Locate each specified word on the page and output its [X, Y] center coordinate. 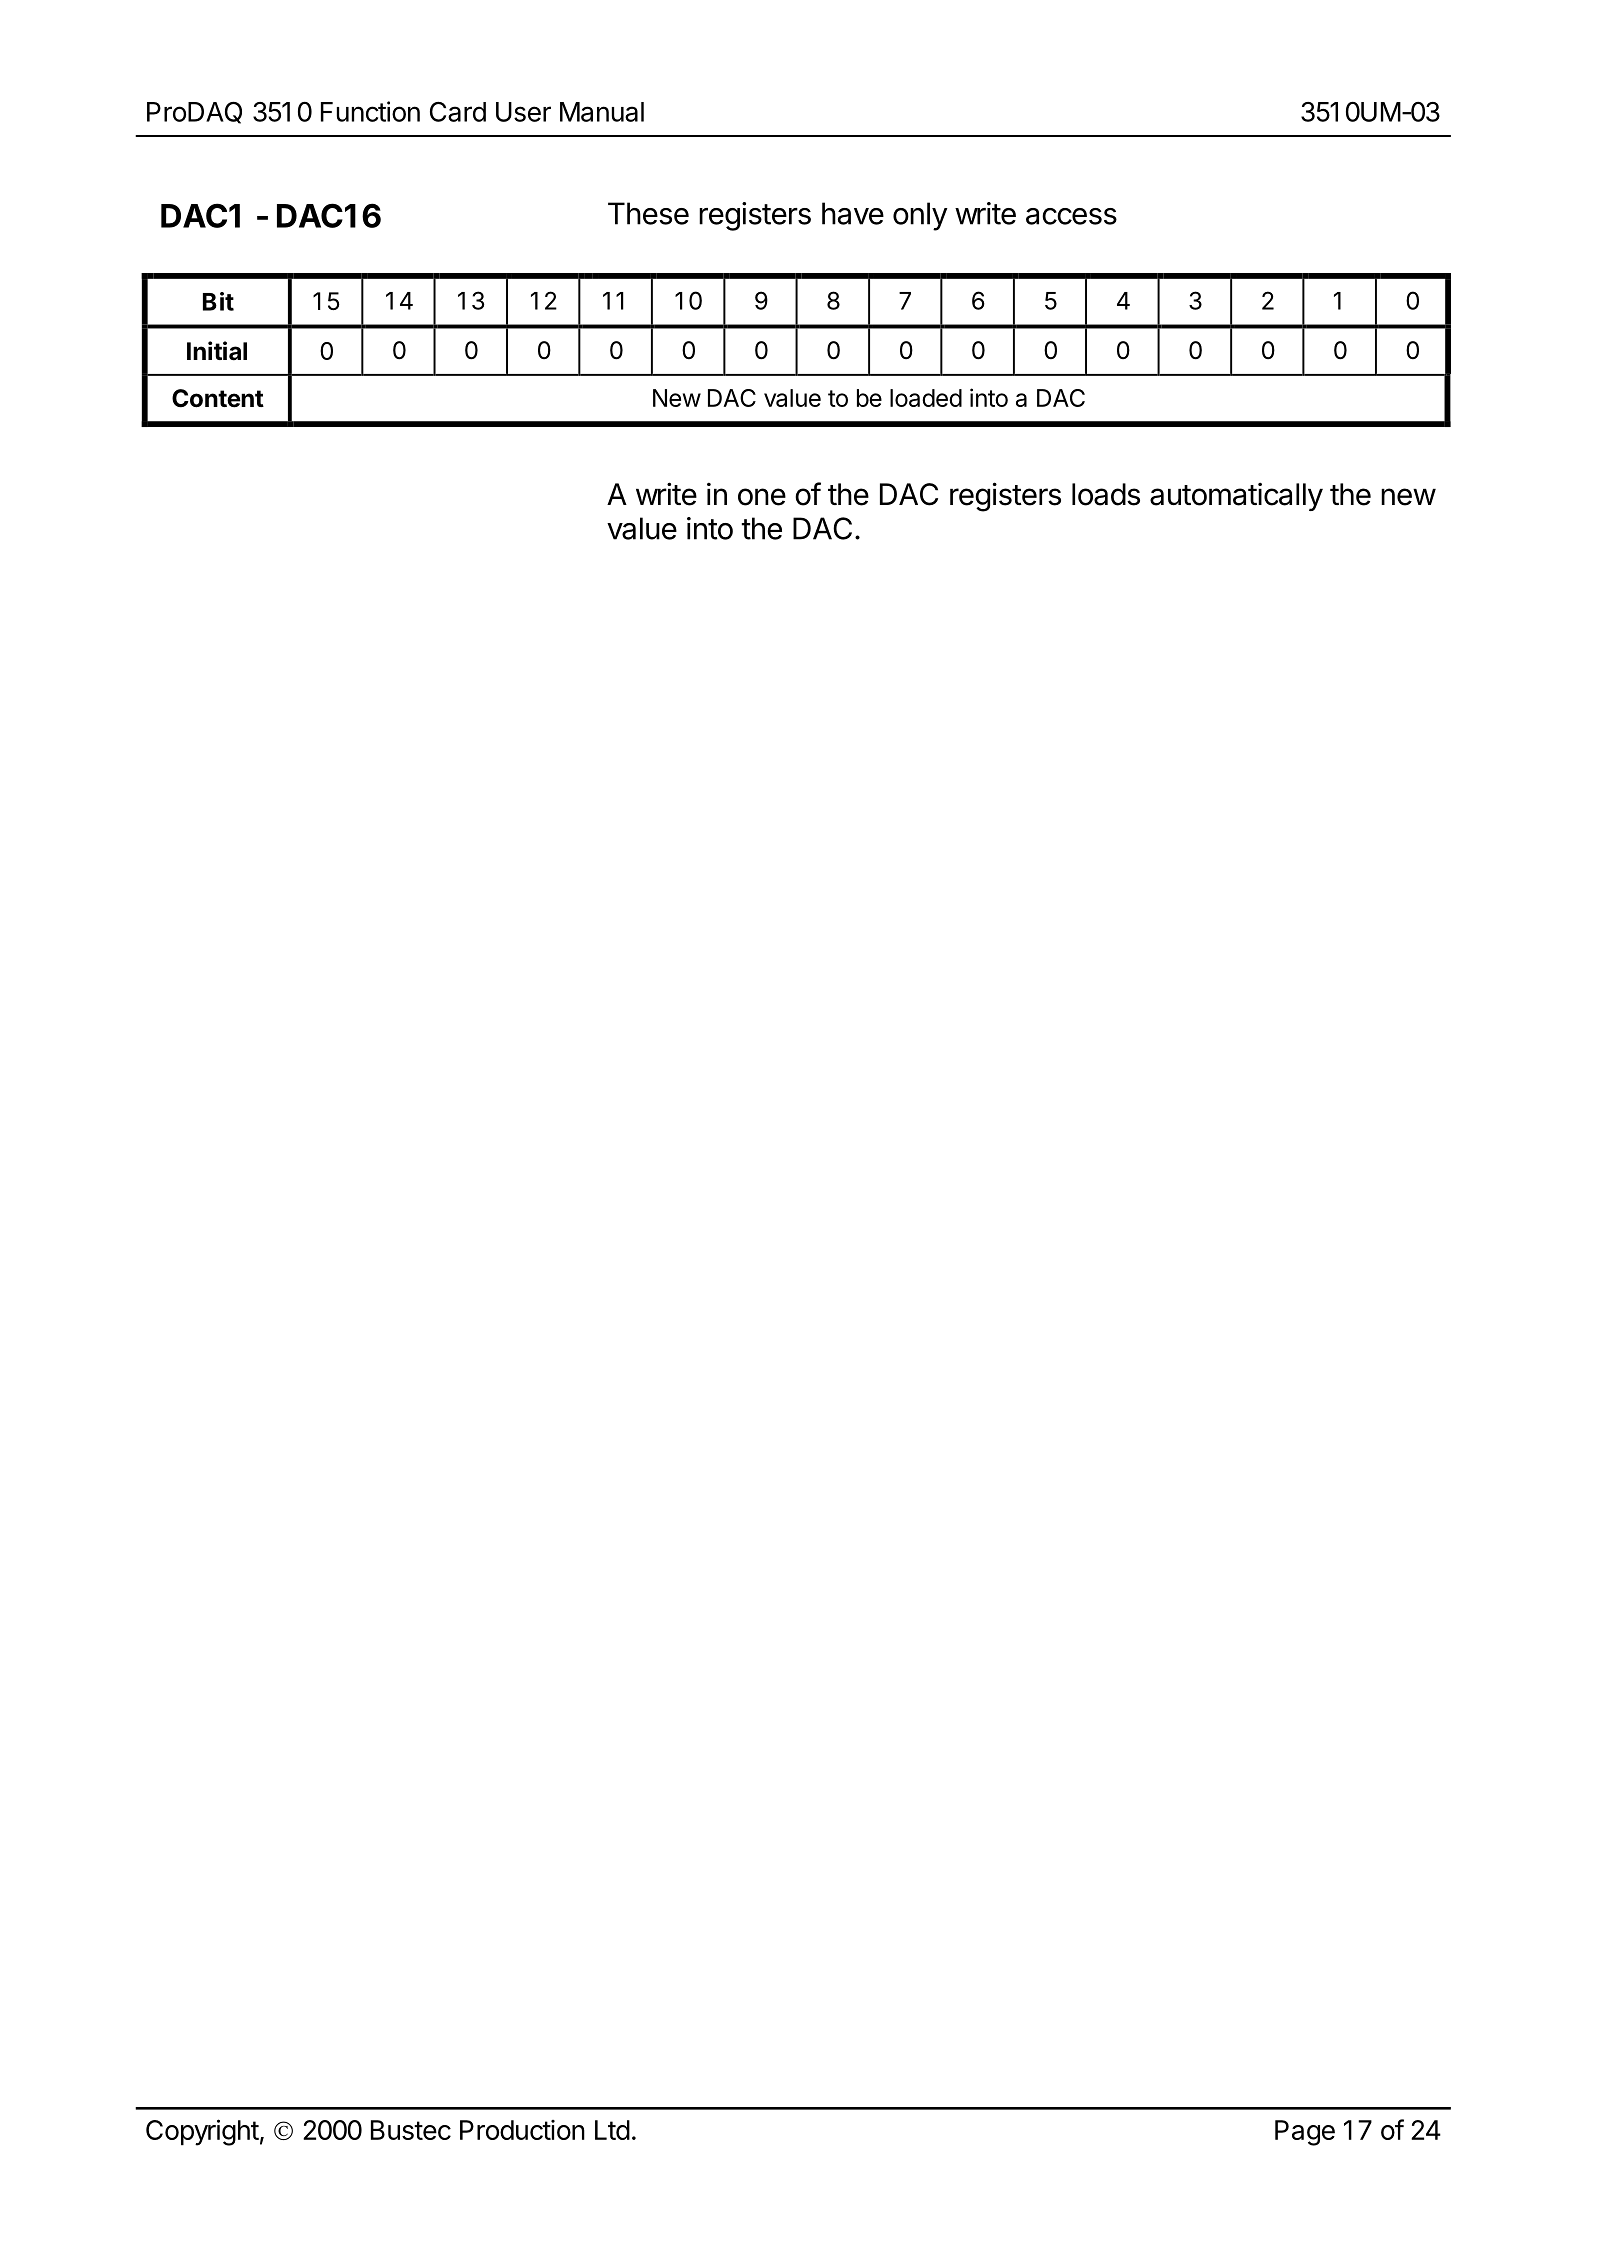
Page [1305, 2133]
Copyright [202, 2132]
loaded [926, 398]
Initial [217, 351]
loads [1106, 494]
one [762, 497]
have [853, 213]
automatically [1236, 496]
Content [218, 398]
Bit [218, 301]
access [1071, 216]
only [920, 216]
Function [370, 111]
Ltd [612, 2130]
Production [522, 2130]
